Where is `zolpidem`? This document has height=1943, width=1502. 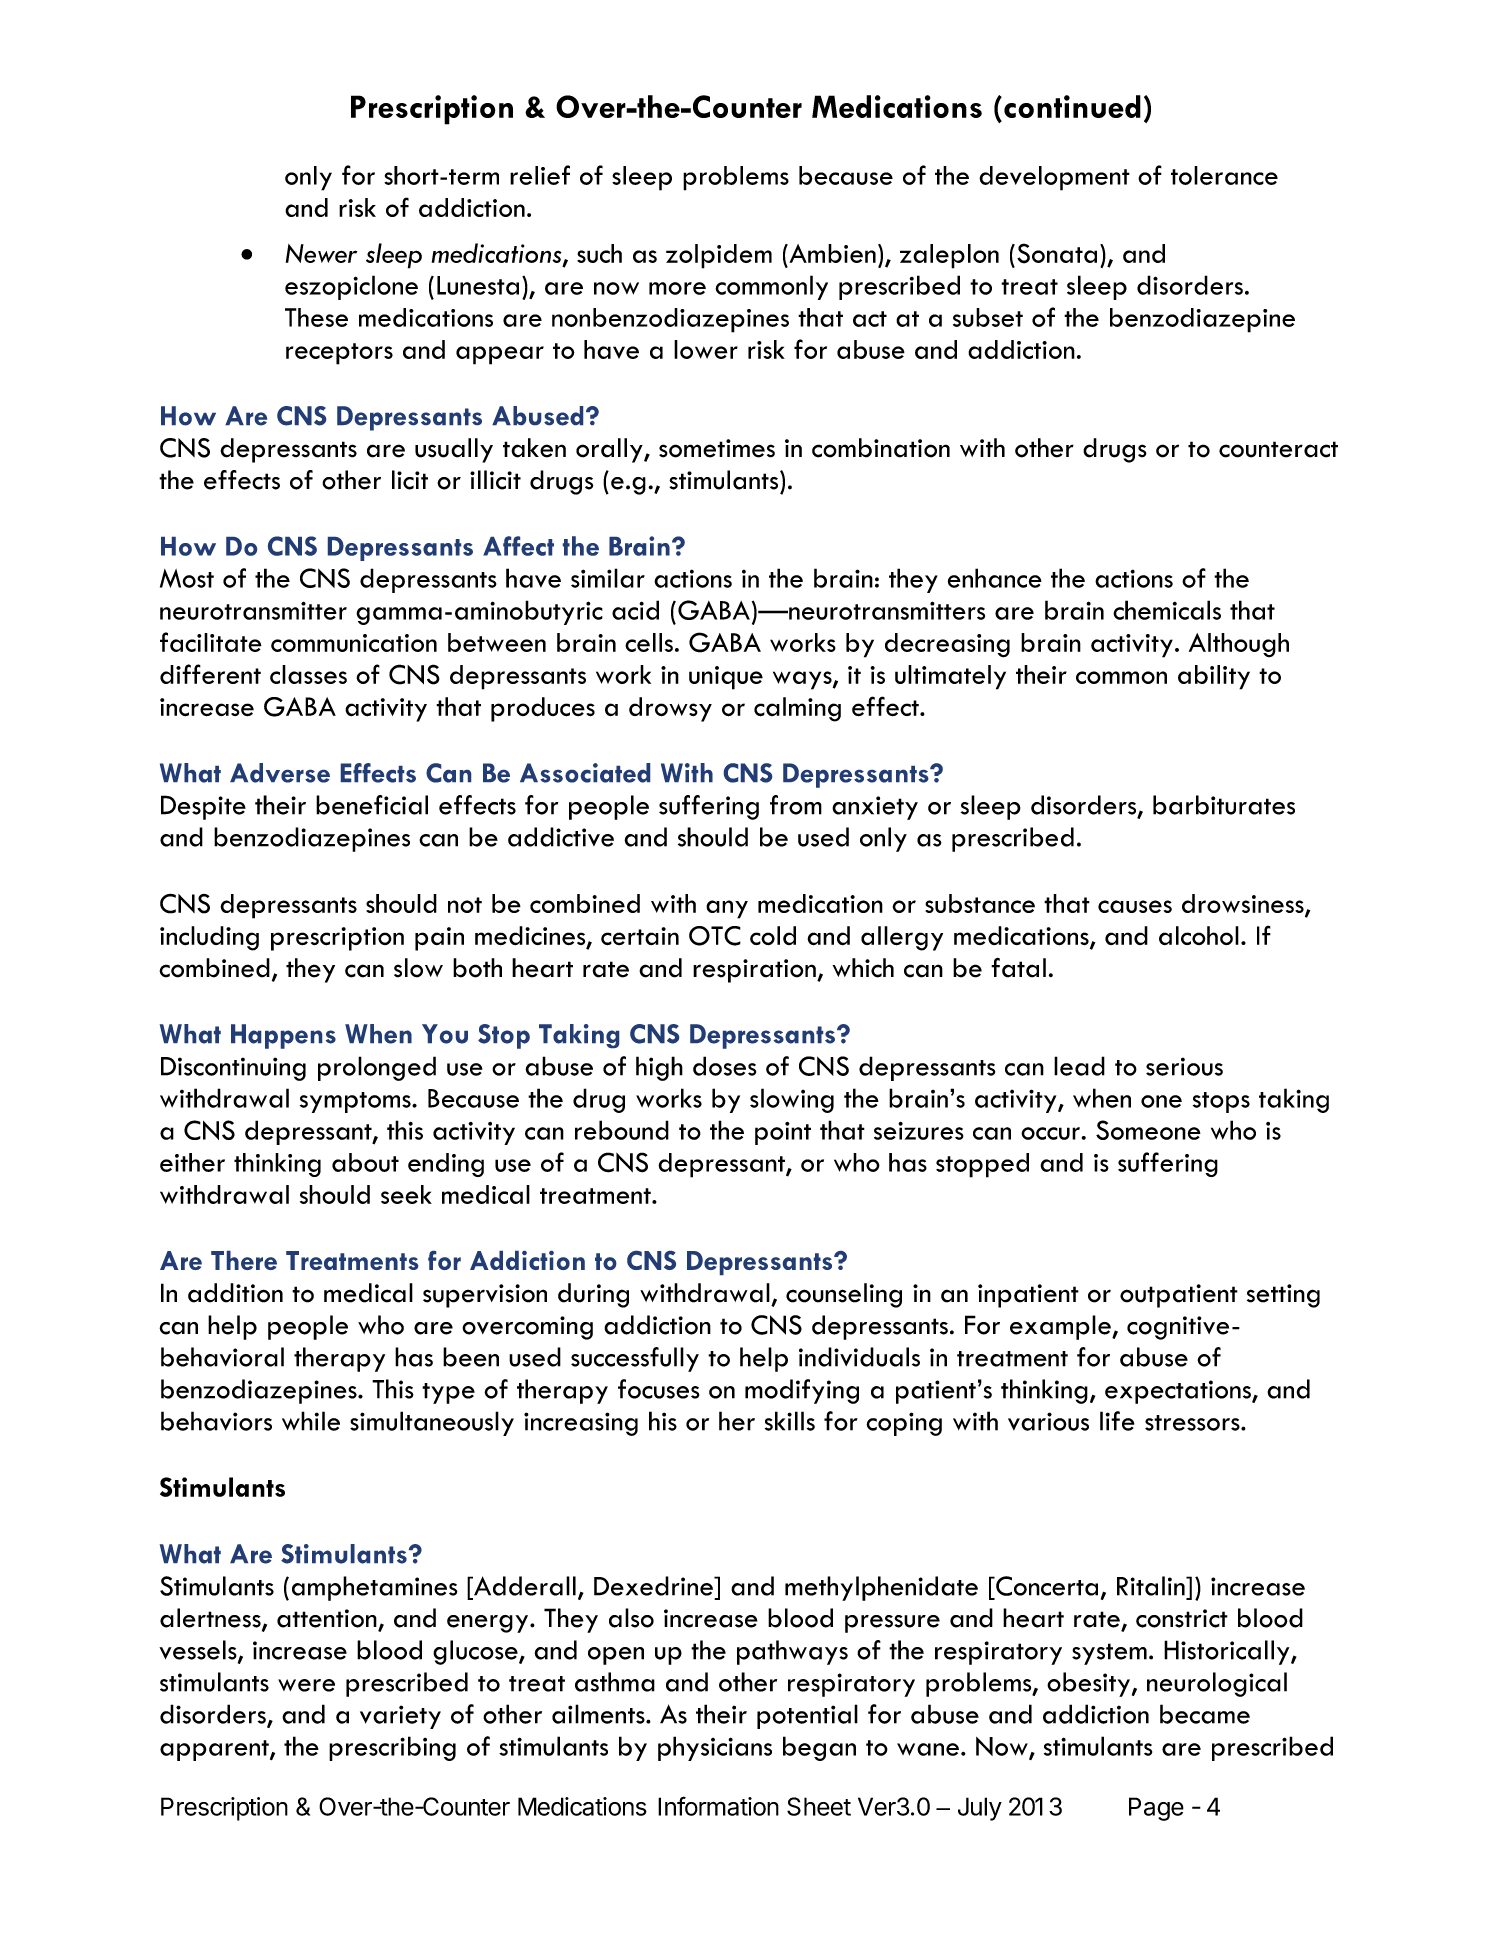 zolpidem is located at coordinates (719, 256).
